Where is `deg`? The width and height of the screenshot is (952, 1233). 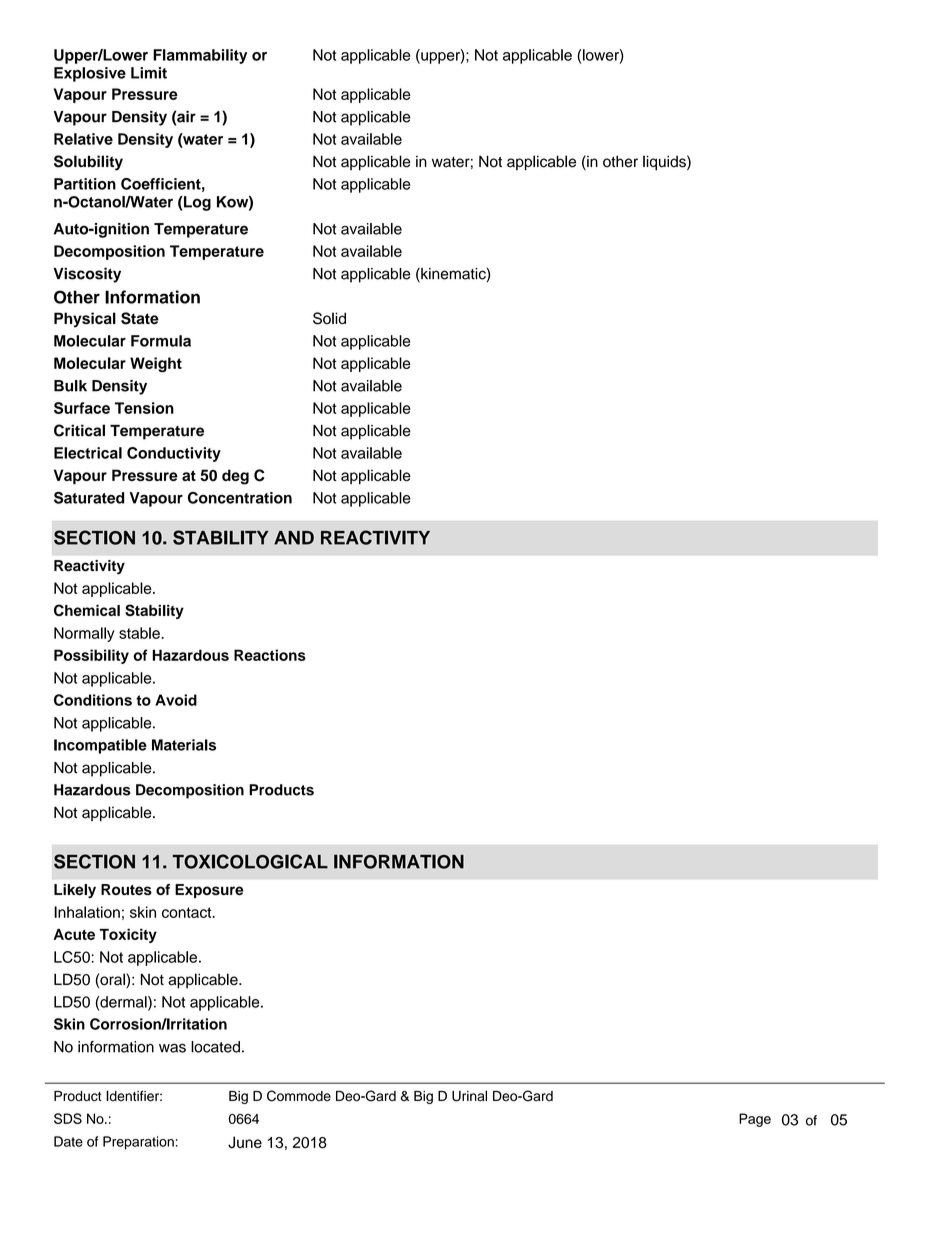
deg is located at coordinates (235, 477).
